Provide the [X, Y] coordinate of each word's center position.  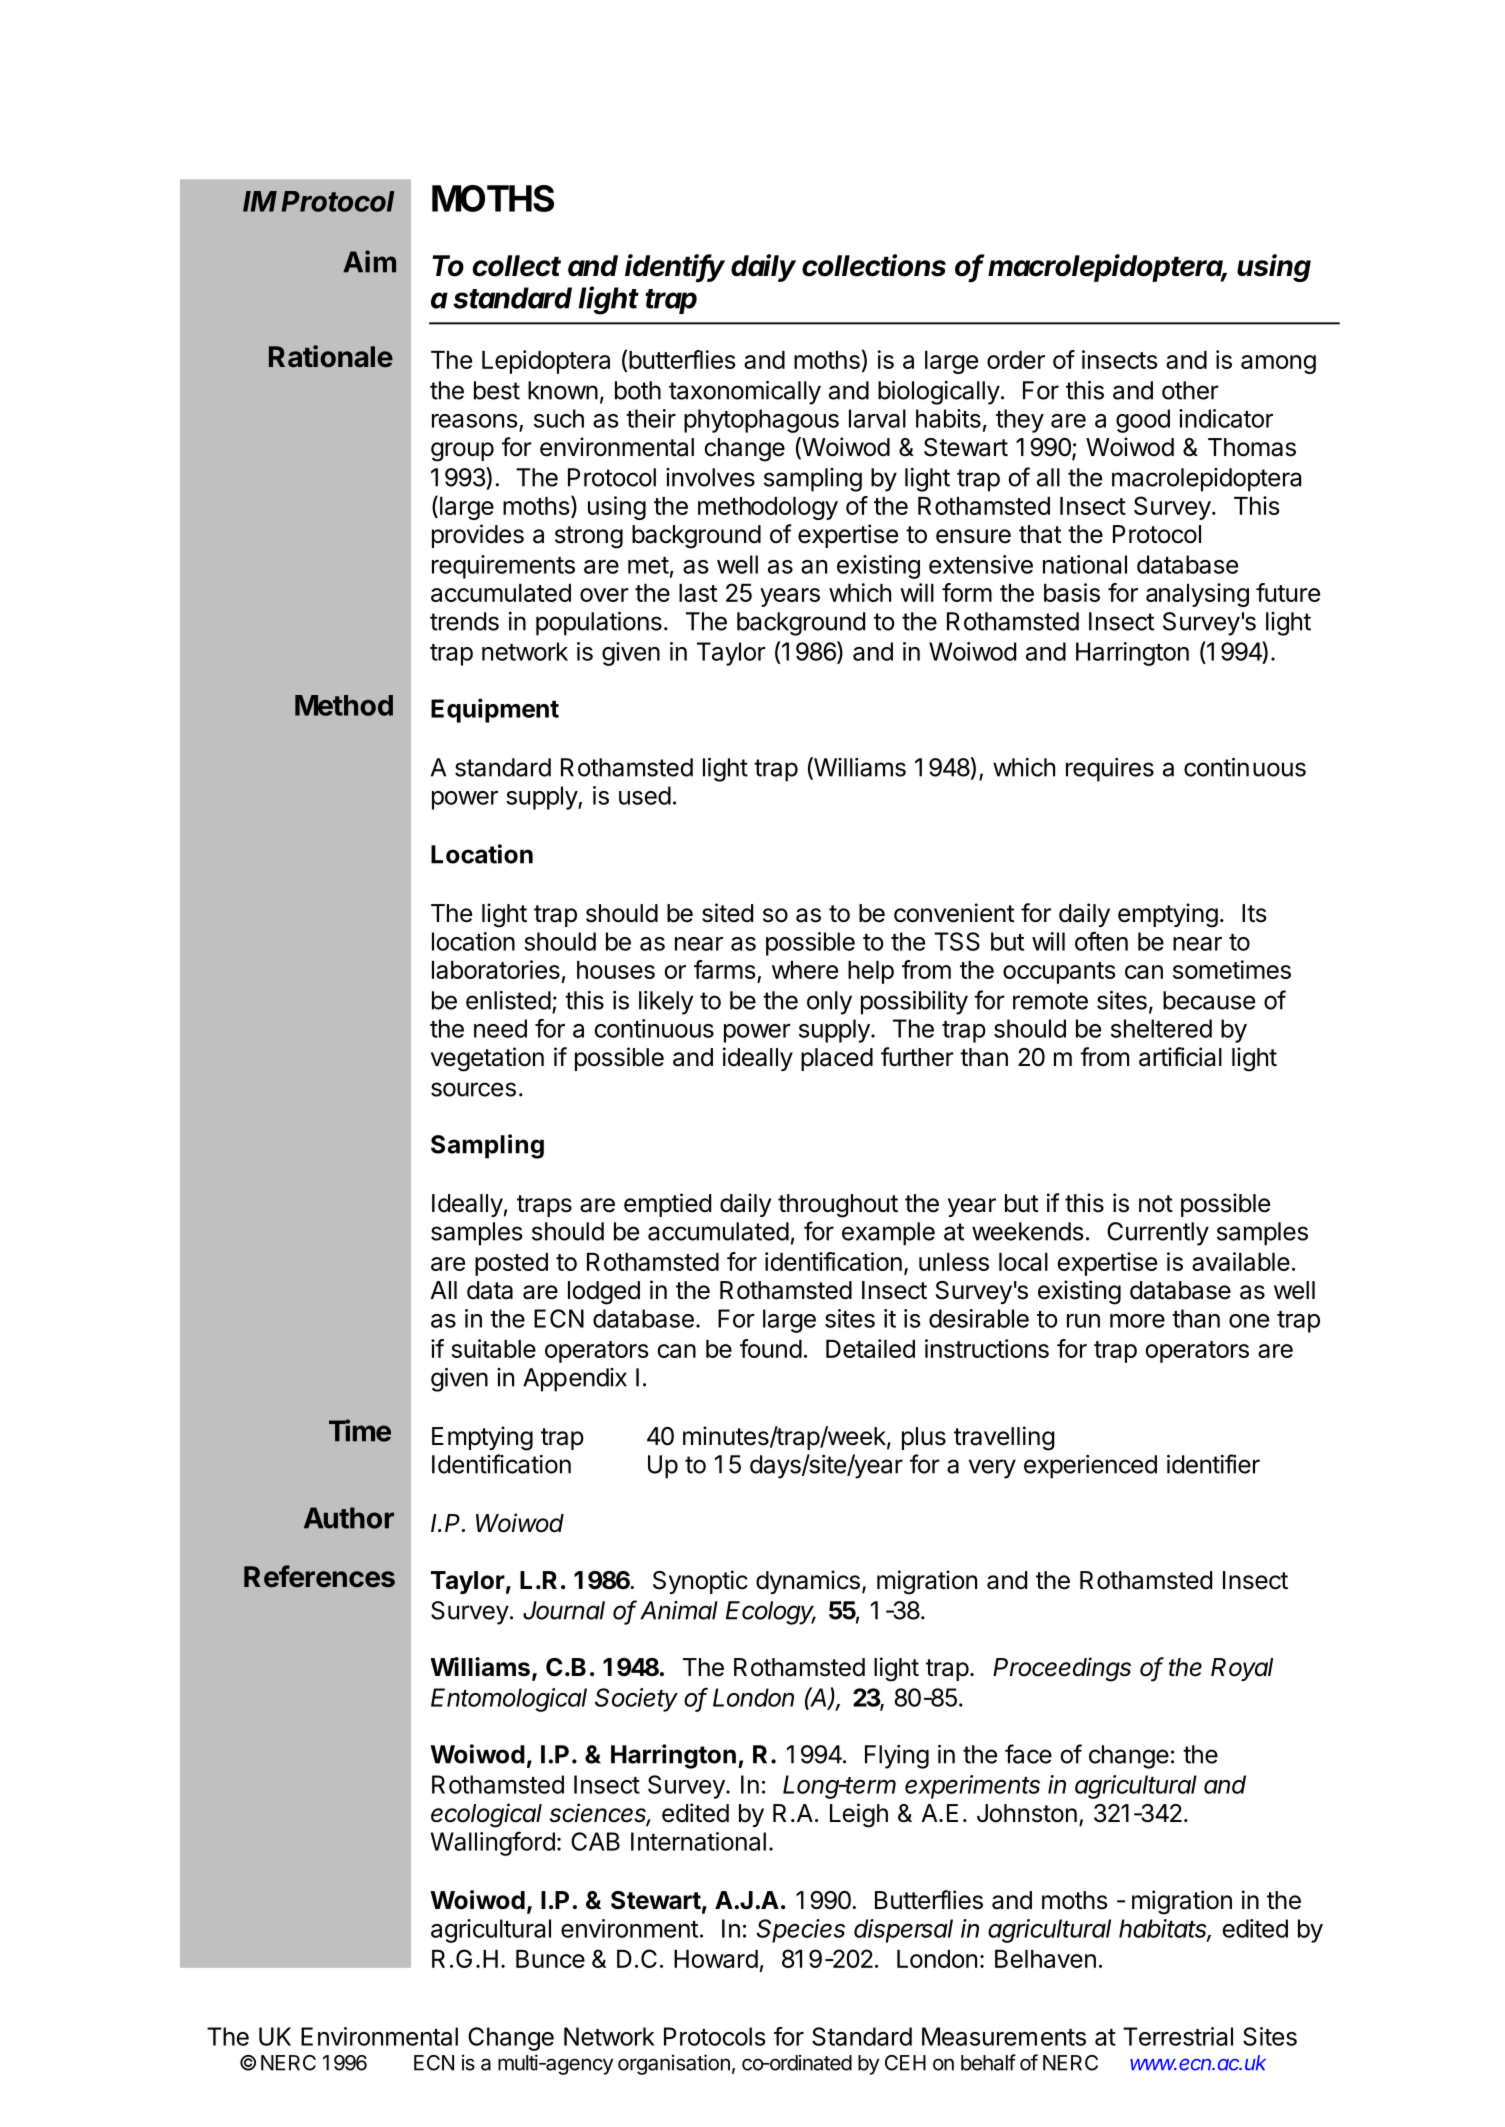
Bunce [550, 1959]
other [1190, 390]
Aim [369, 261]
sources [473, 1089]
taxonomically [745, 393]
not [1156, 1204]
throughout [838, 1206]
